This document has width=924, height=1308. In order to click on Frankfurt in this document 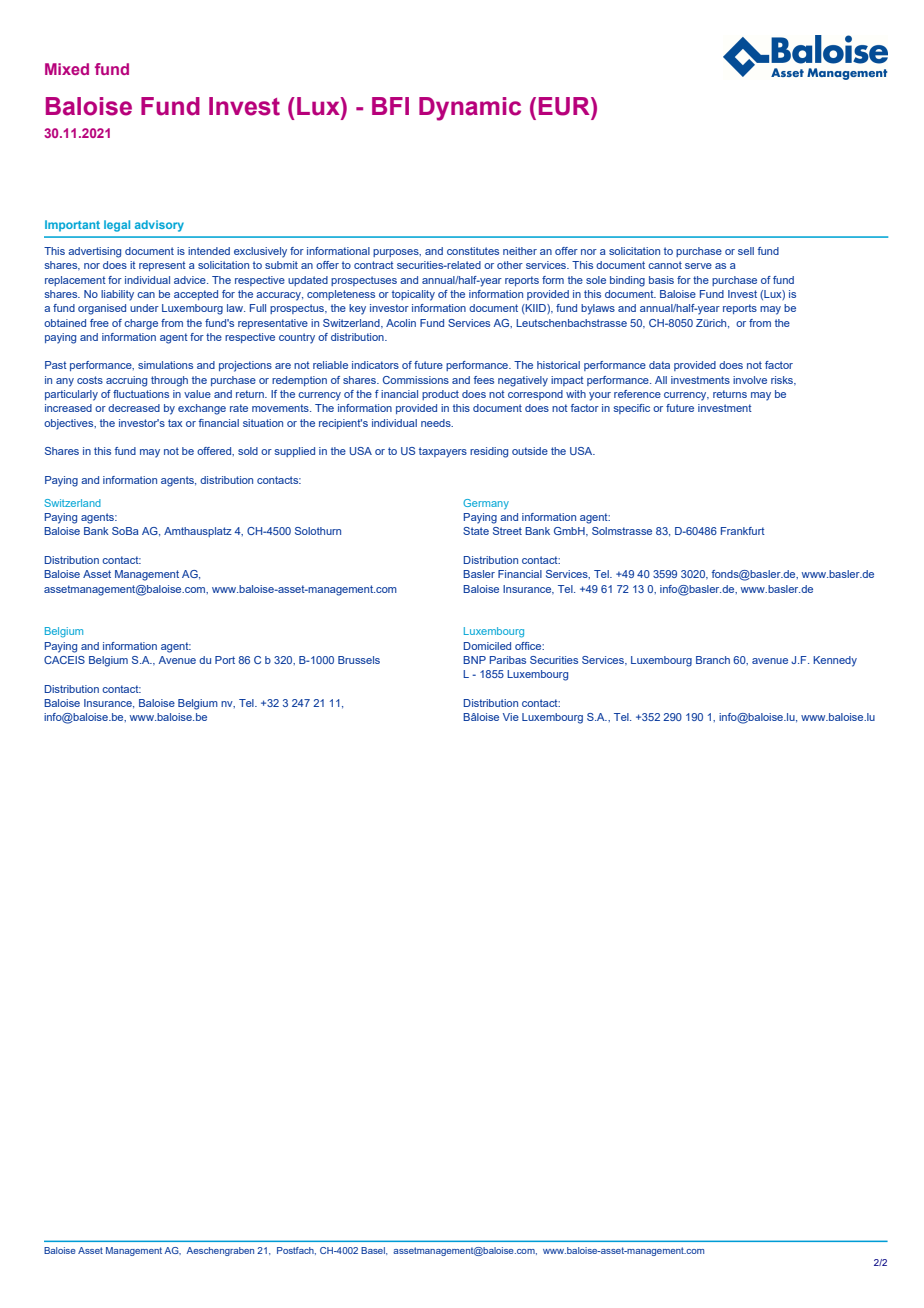, I will do `click(743, 531)`.
